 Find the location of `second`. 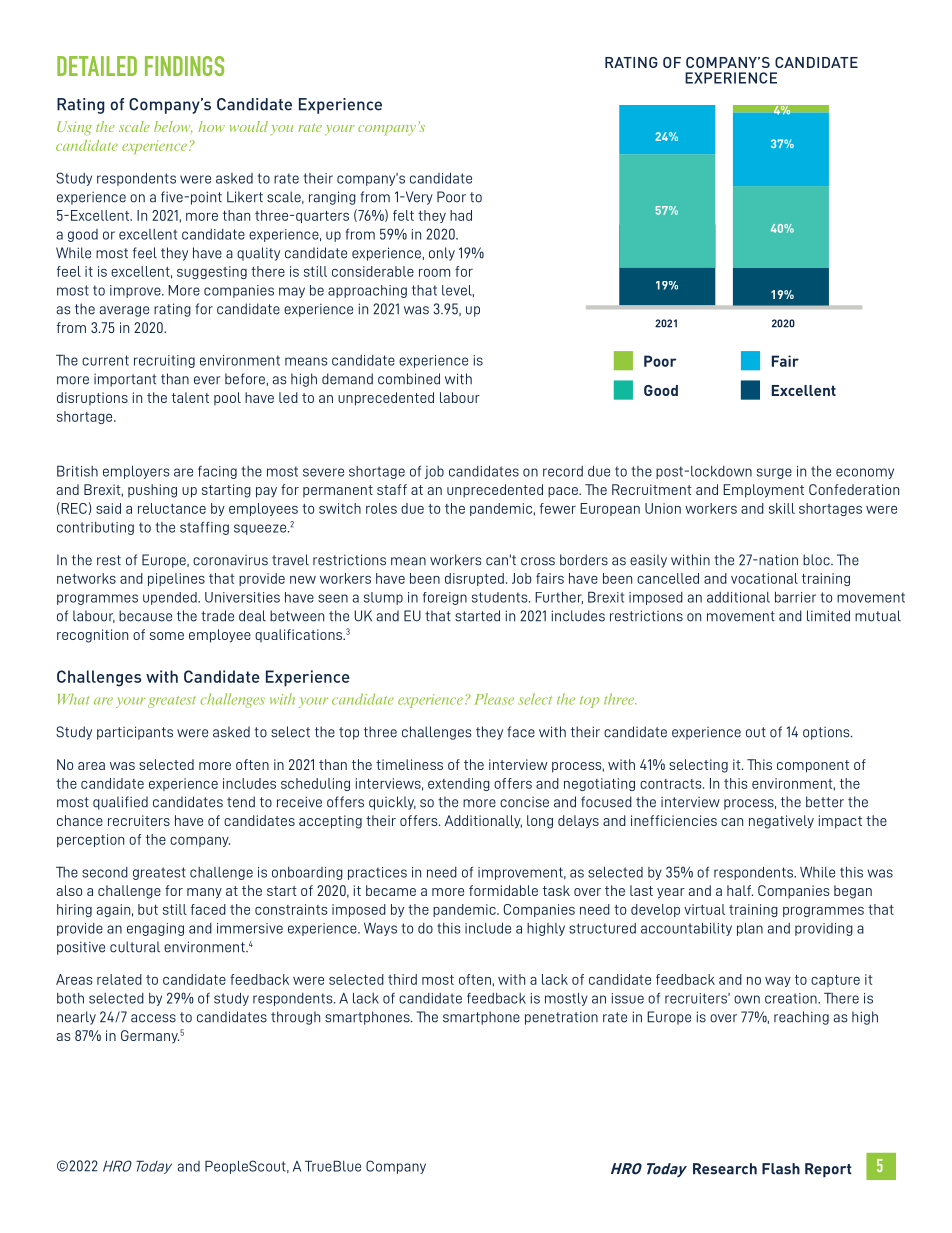

second is located at coordinates (105, 872).
